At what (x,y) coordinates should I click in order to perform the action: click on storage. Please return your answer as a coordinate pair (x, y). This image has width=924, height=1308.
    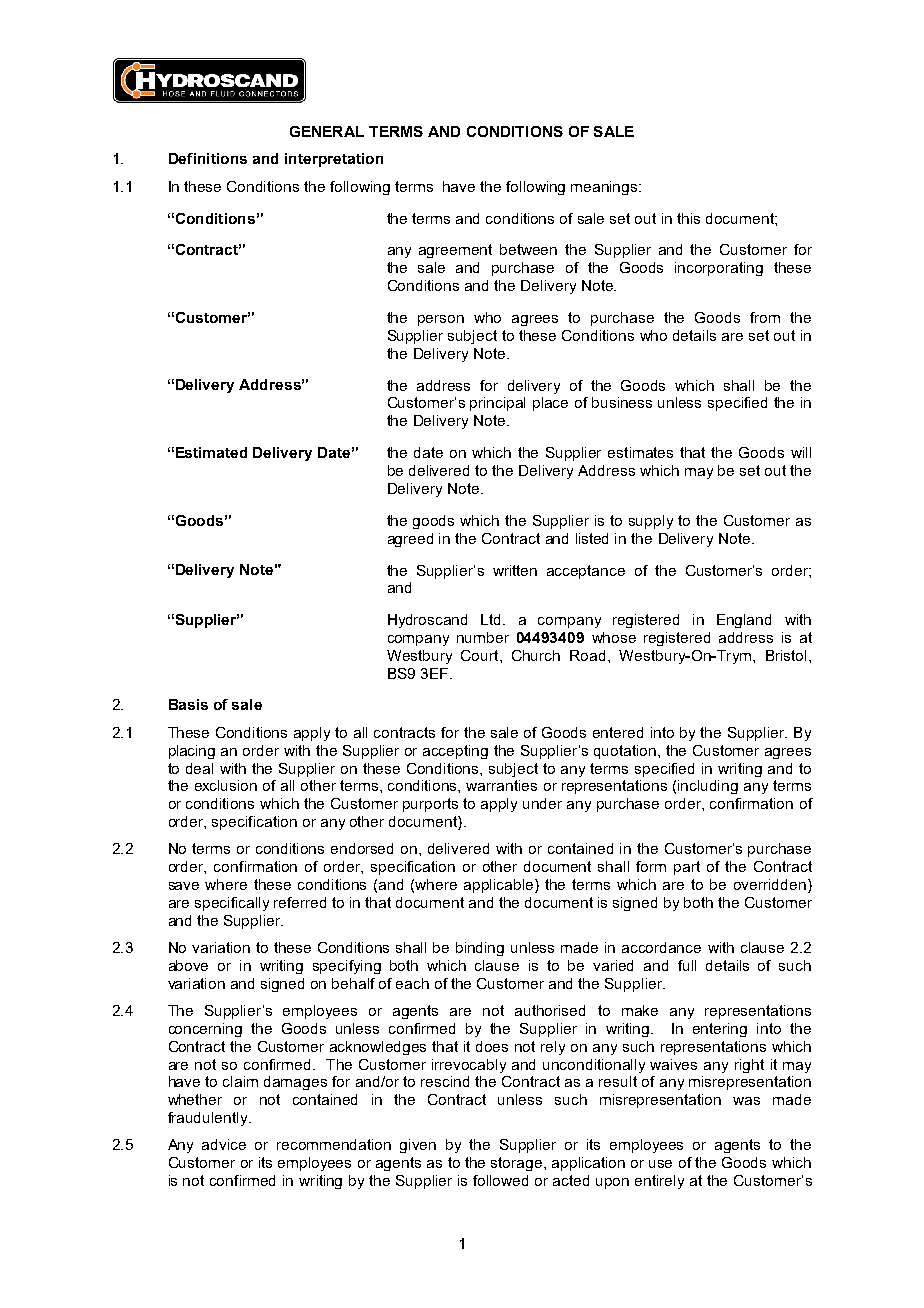
    Looking at the image, I should click on (518, 1164).
